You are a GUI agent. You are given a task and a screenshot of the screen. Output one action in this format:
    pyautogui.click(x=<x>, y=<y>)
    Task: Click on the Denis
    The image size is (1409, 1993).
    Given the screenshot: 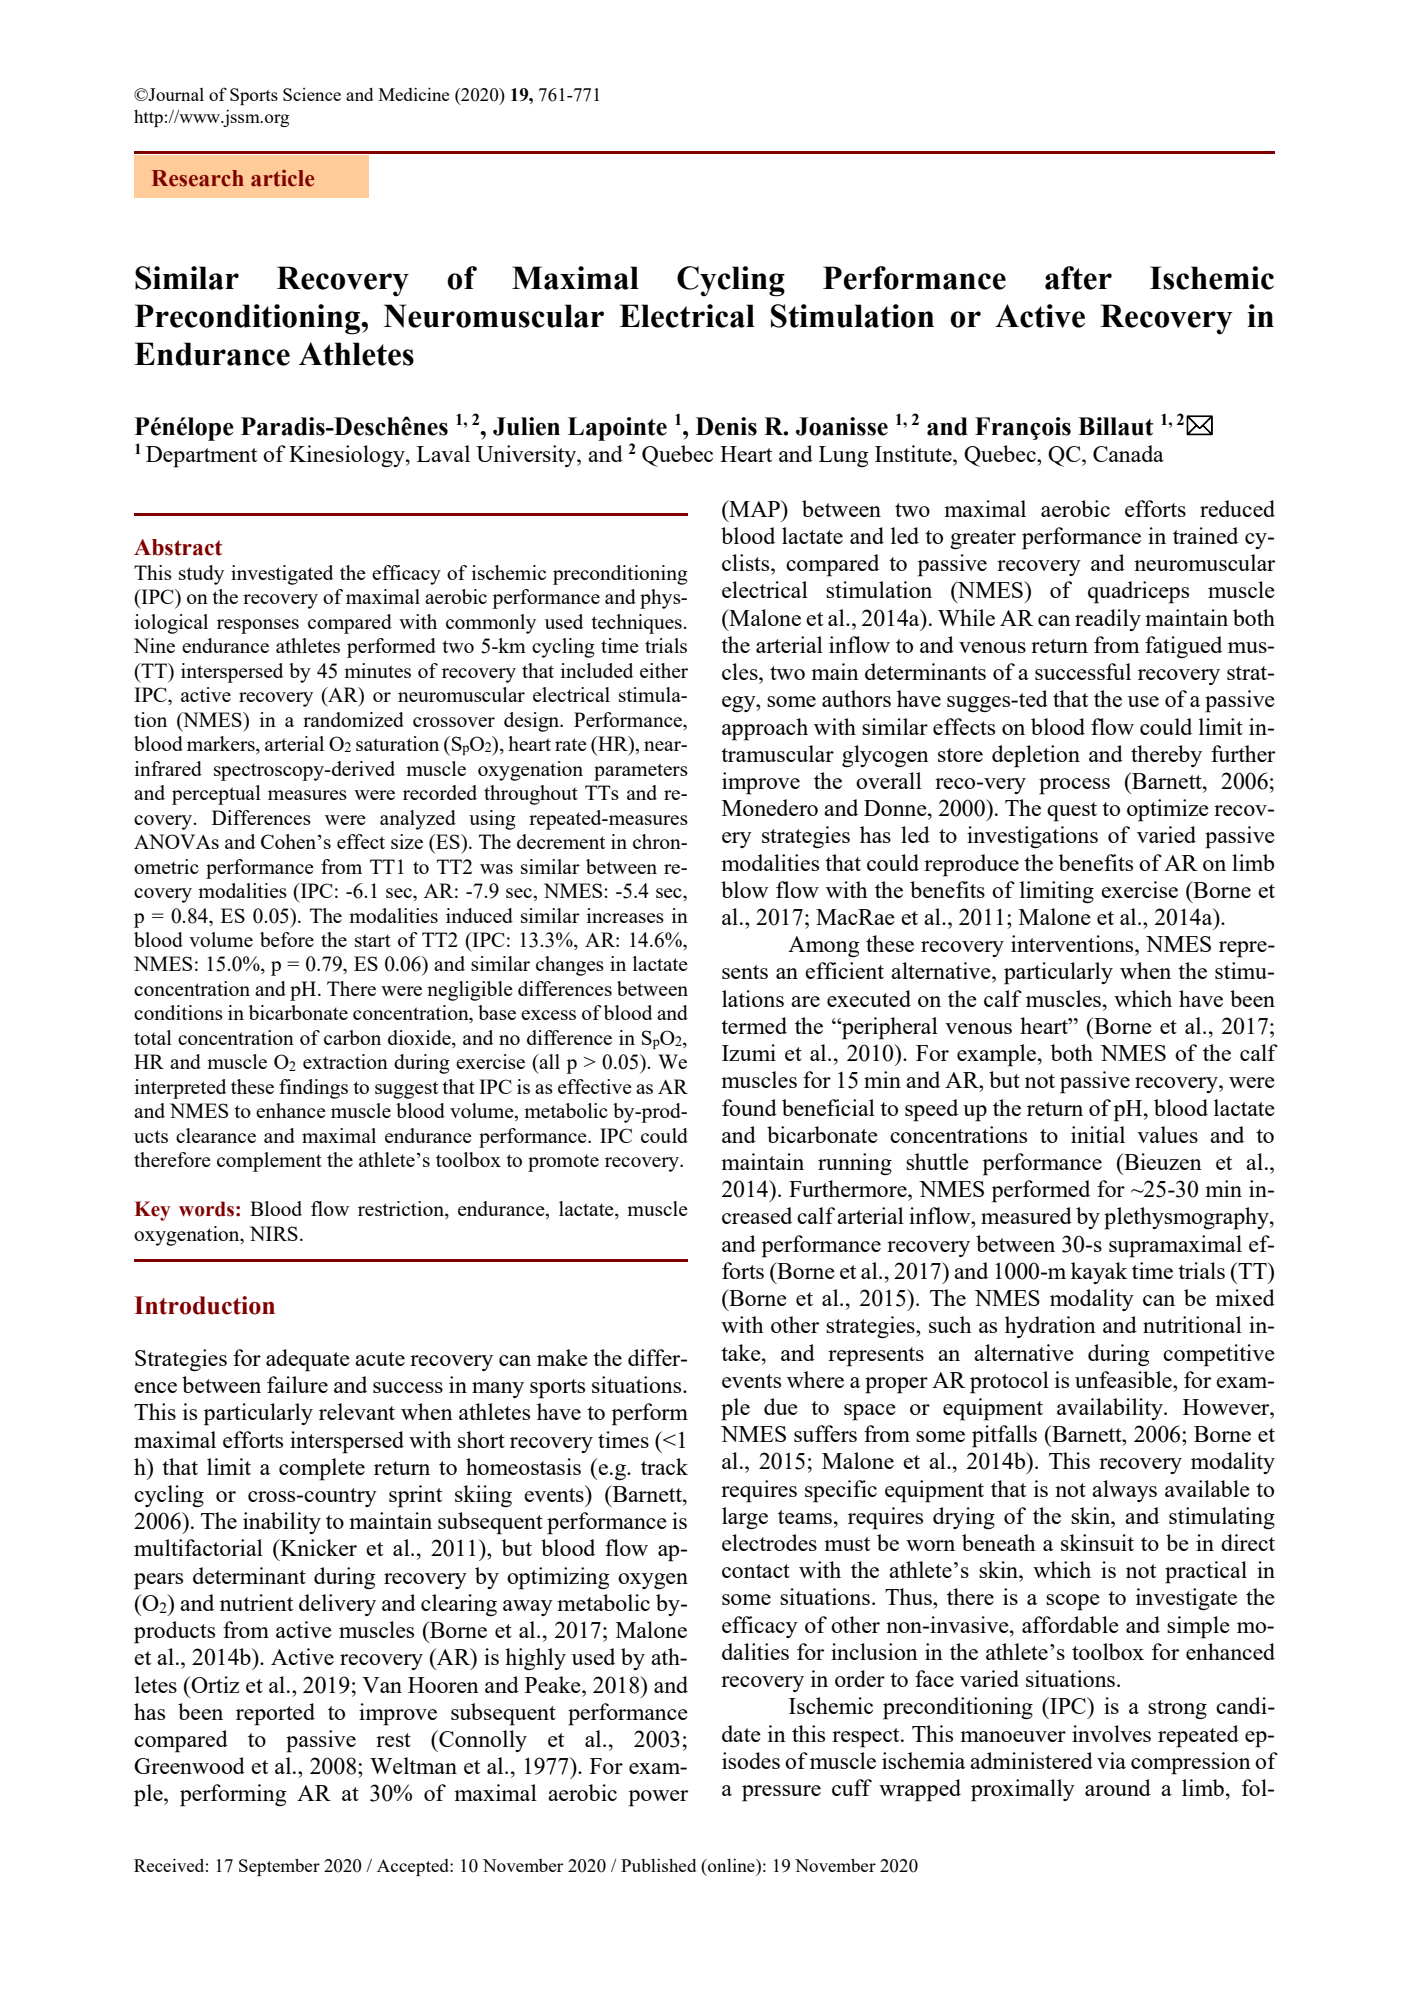 What is the action you would take?
    pyautogui.click(x=726, y=426)
